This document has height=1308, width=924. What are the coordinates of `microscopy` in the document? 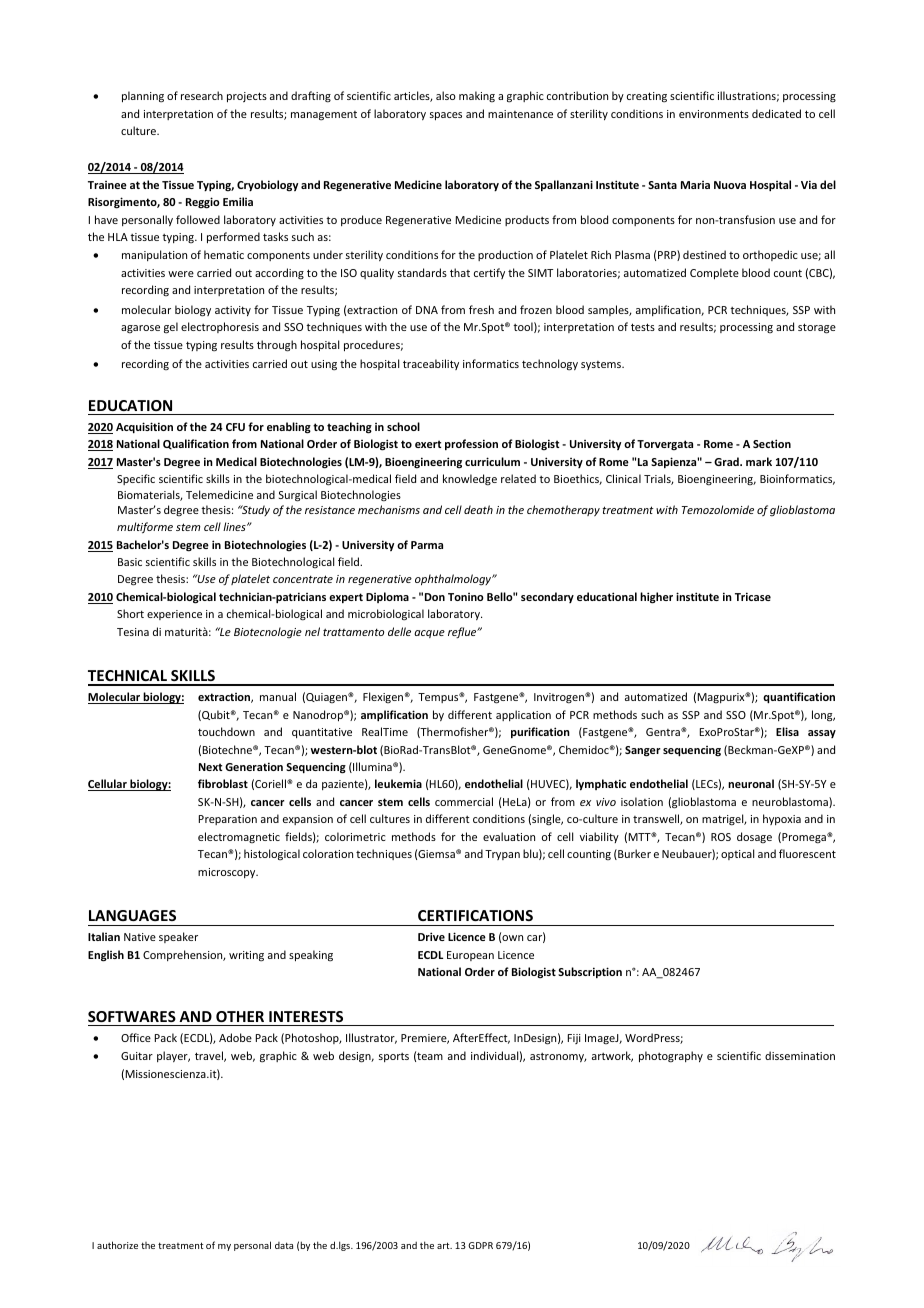 It's located at (228, 873).
